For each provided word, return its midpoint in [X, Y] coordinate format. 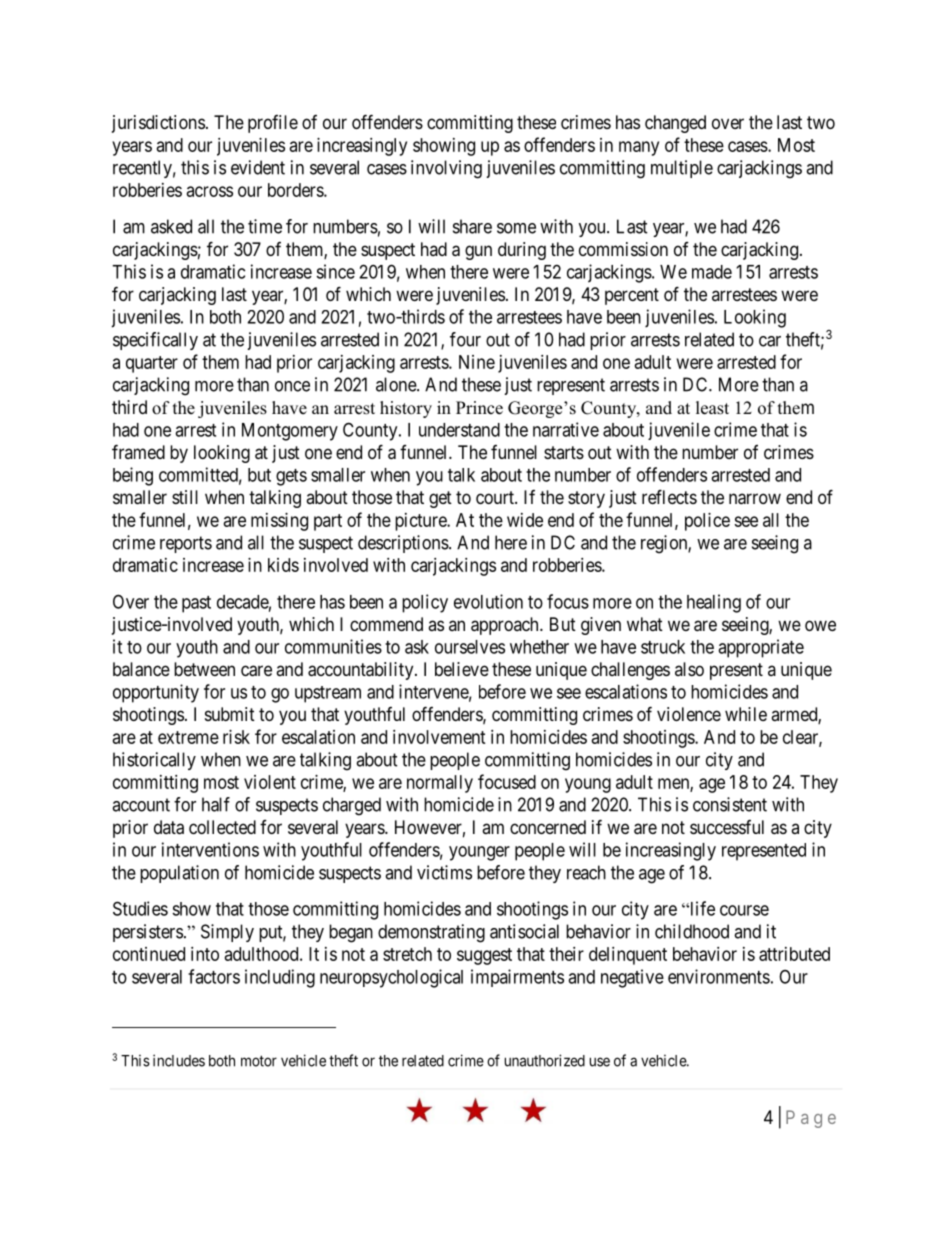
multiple [682, 169]
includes [179, 1060]
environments [719, 976]
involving [446, 169]
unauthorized [545, 1060]
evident [258, 167]
